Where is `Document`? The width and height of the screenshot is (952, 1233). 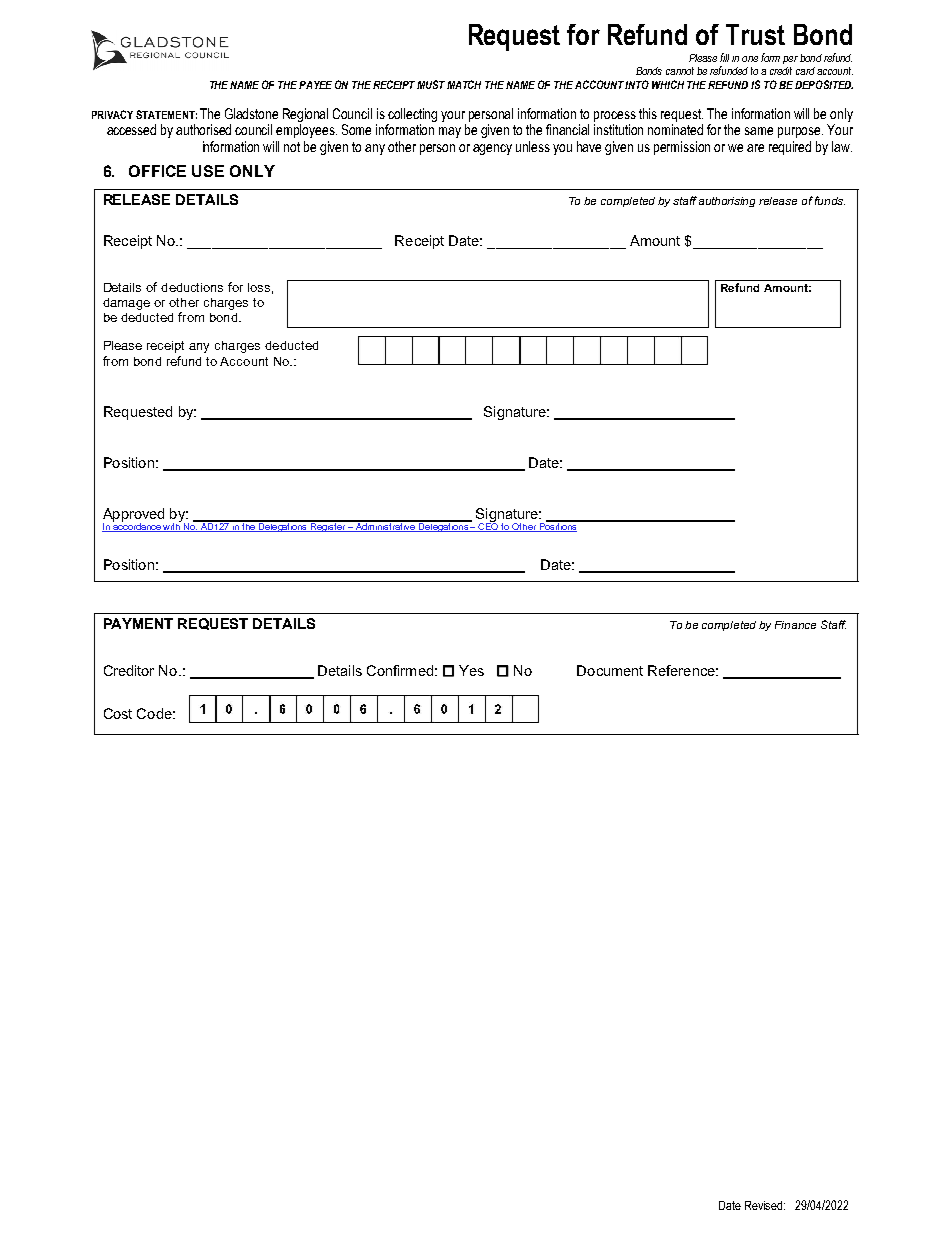
Document is located at coordinates (610, 670).
